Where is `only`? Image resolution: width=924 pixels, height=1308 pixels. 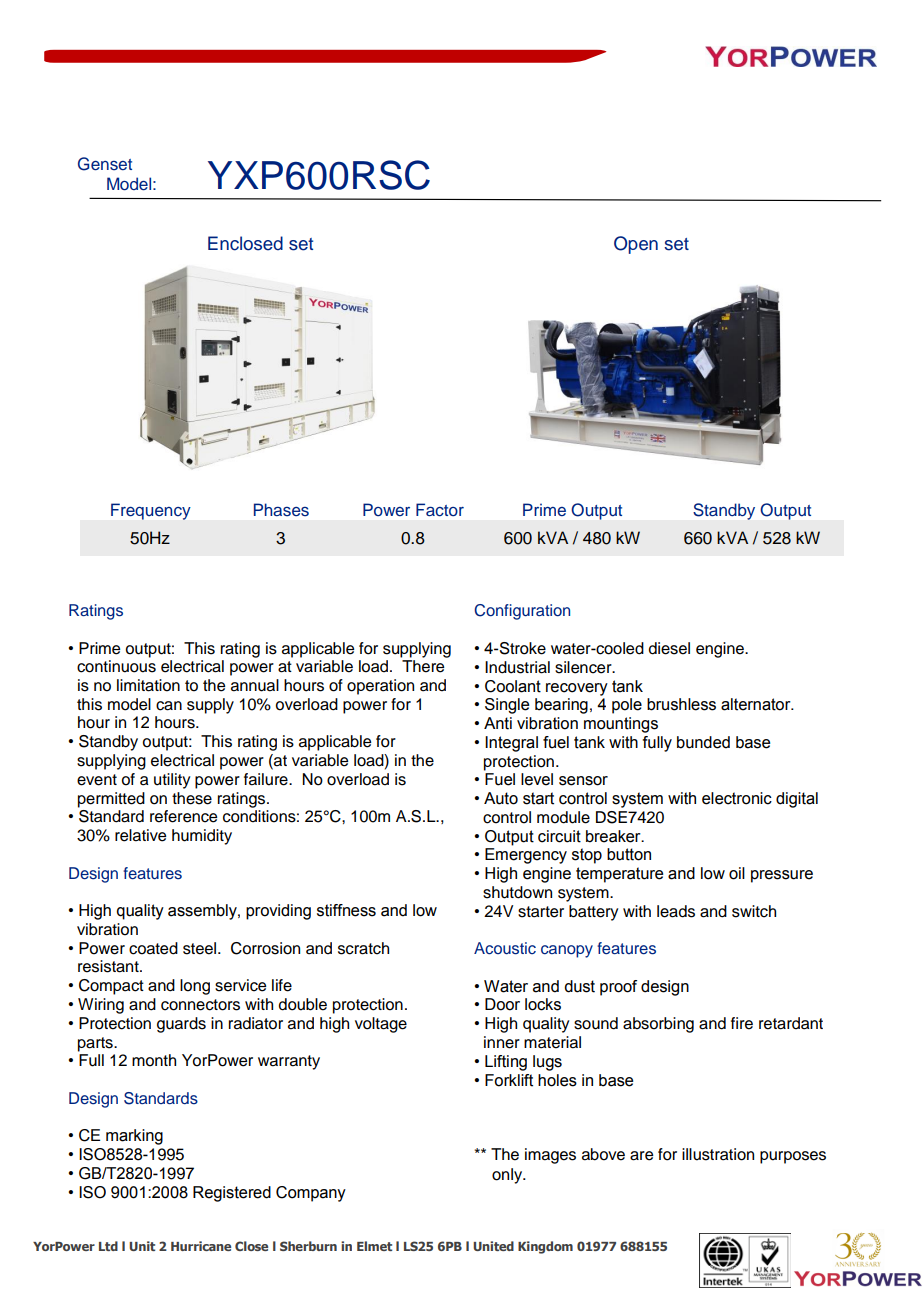
only is located at coordinates (508, 1176).
